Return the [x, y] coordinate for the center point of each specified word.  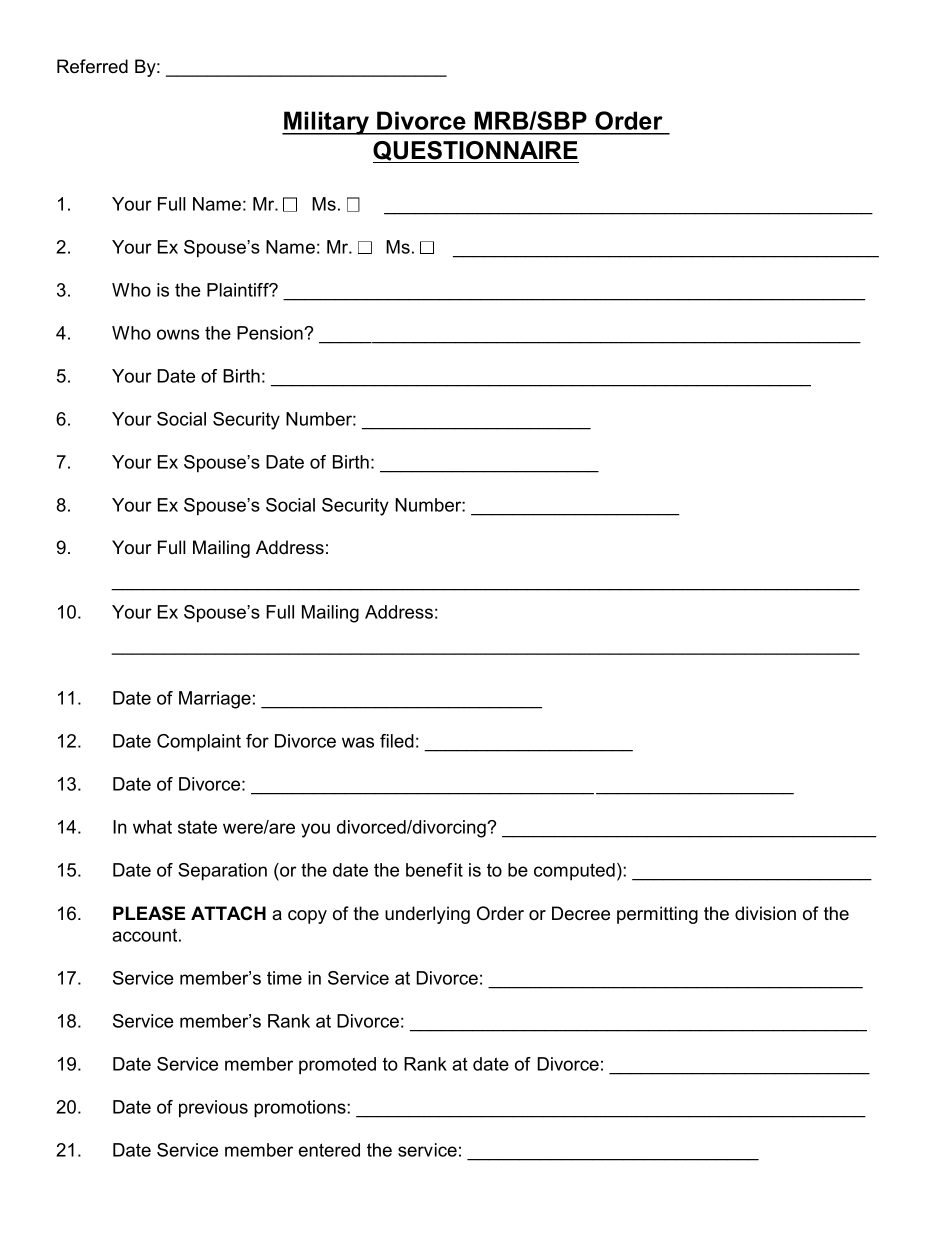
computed [574, 872]
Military [327, 123]
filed [397, 741]
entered [329, 1150]
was [358, 742]
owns [178, 334]
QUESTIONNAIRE [476, 152]
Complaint [199, 743]
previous [213, 1109]
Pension [271, 333]
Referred [92, 66]
